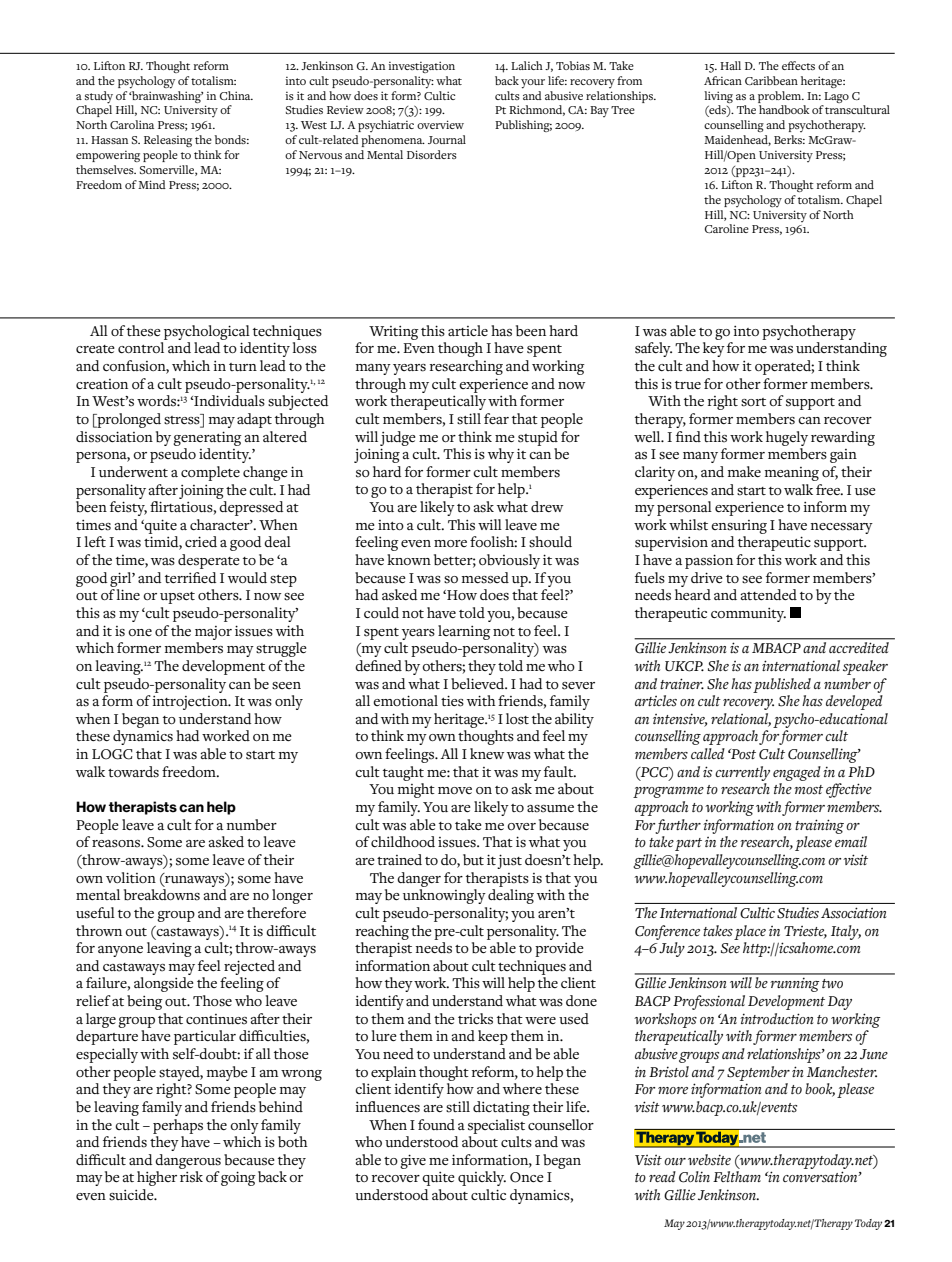 The height and width of the screenshot is (1262, 952). I want to click on most, so click(808, 790).
